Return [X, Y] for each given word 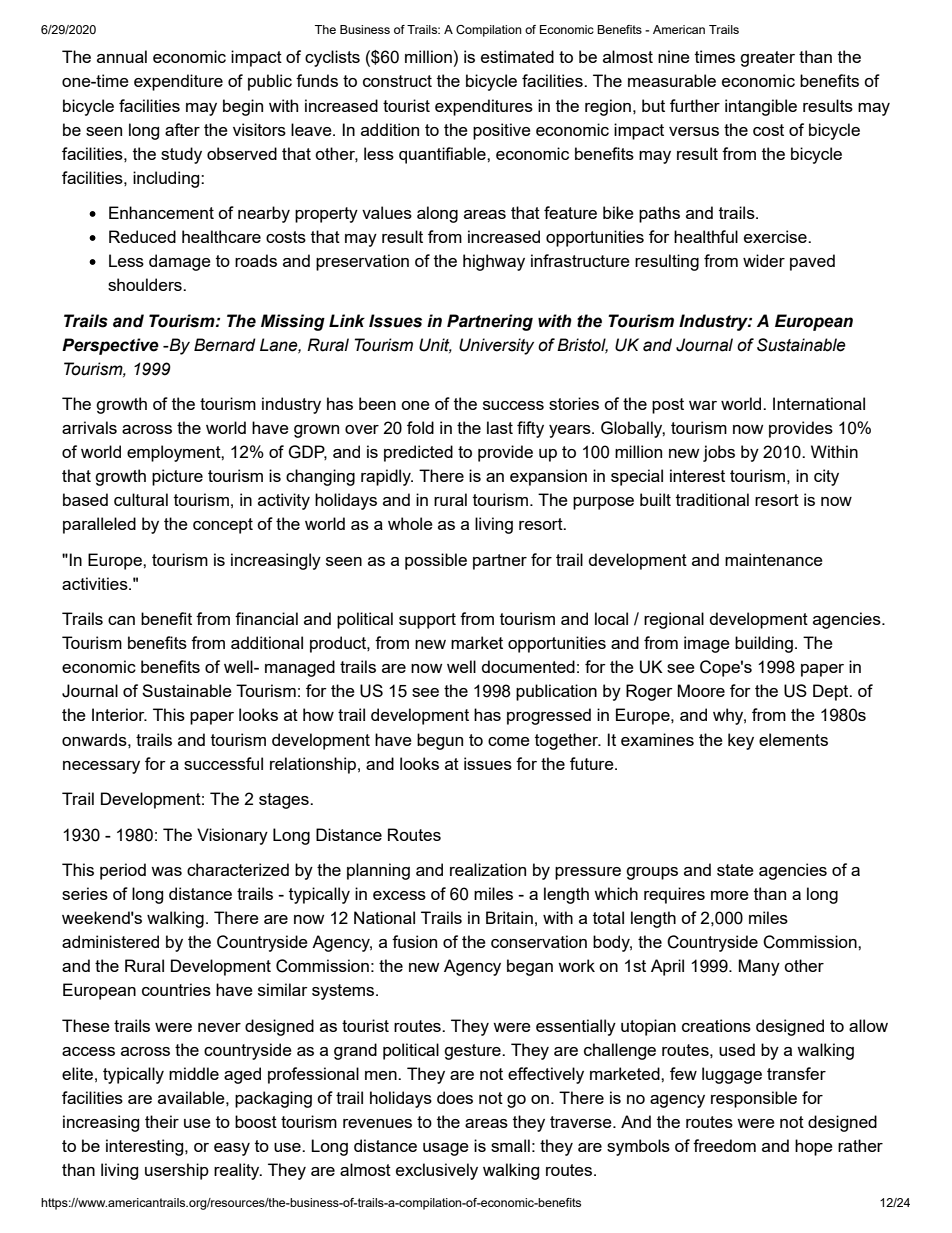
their [162, 1121]
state [735, 870]
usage [446, 1149]
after [182, 129]
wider [764, 260]
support [427, 621]
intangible [761, 107]
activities [96, 583]
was [166, 871]
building [764, 644]
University [496, 346]
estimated [517, 56]
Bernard [225, 345]
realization [488, 869]
